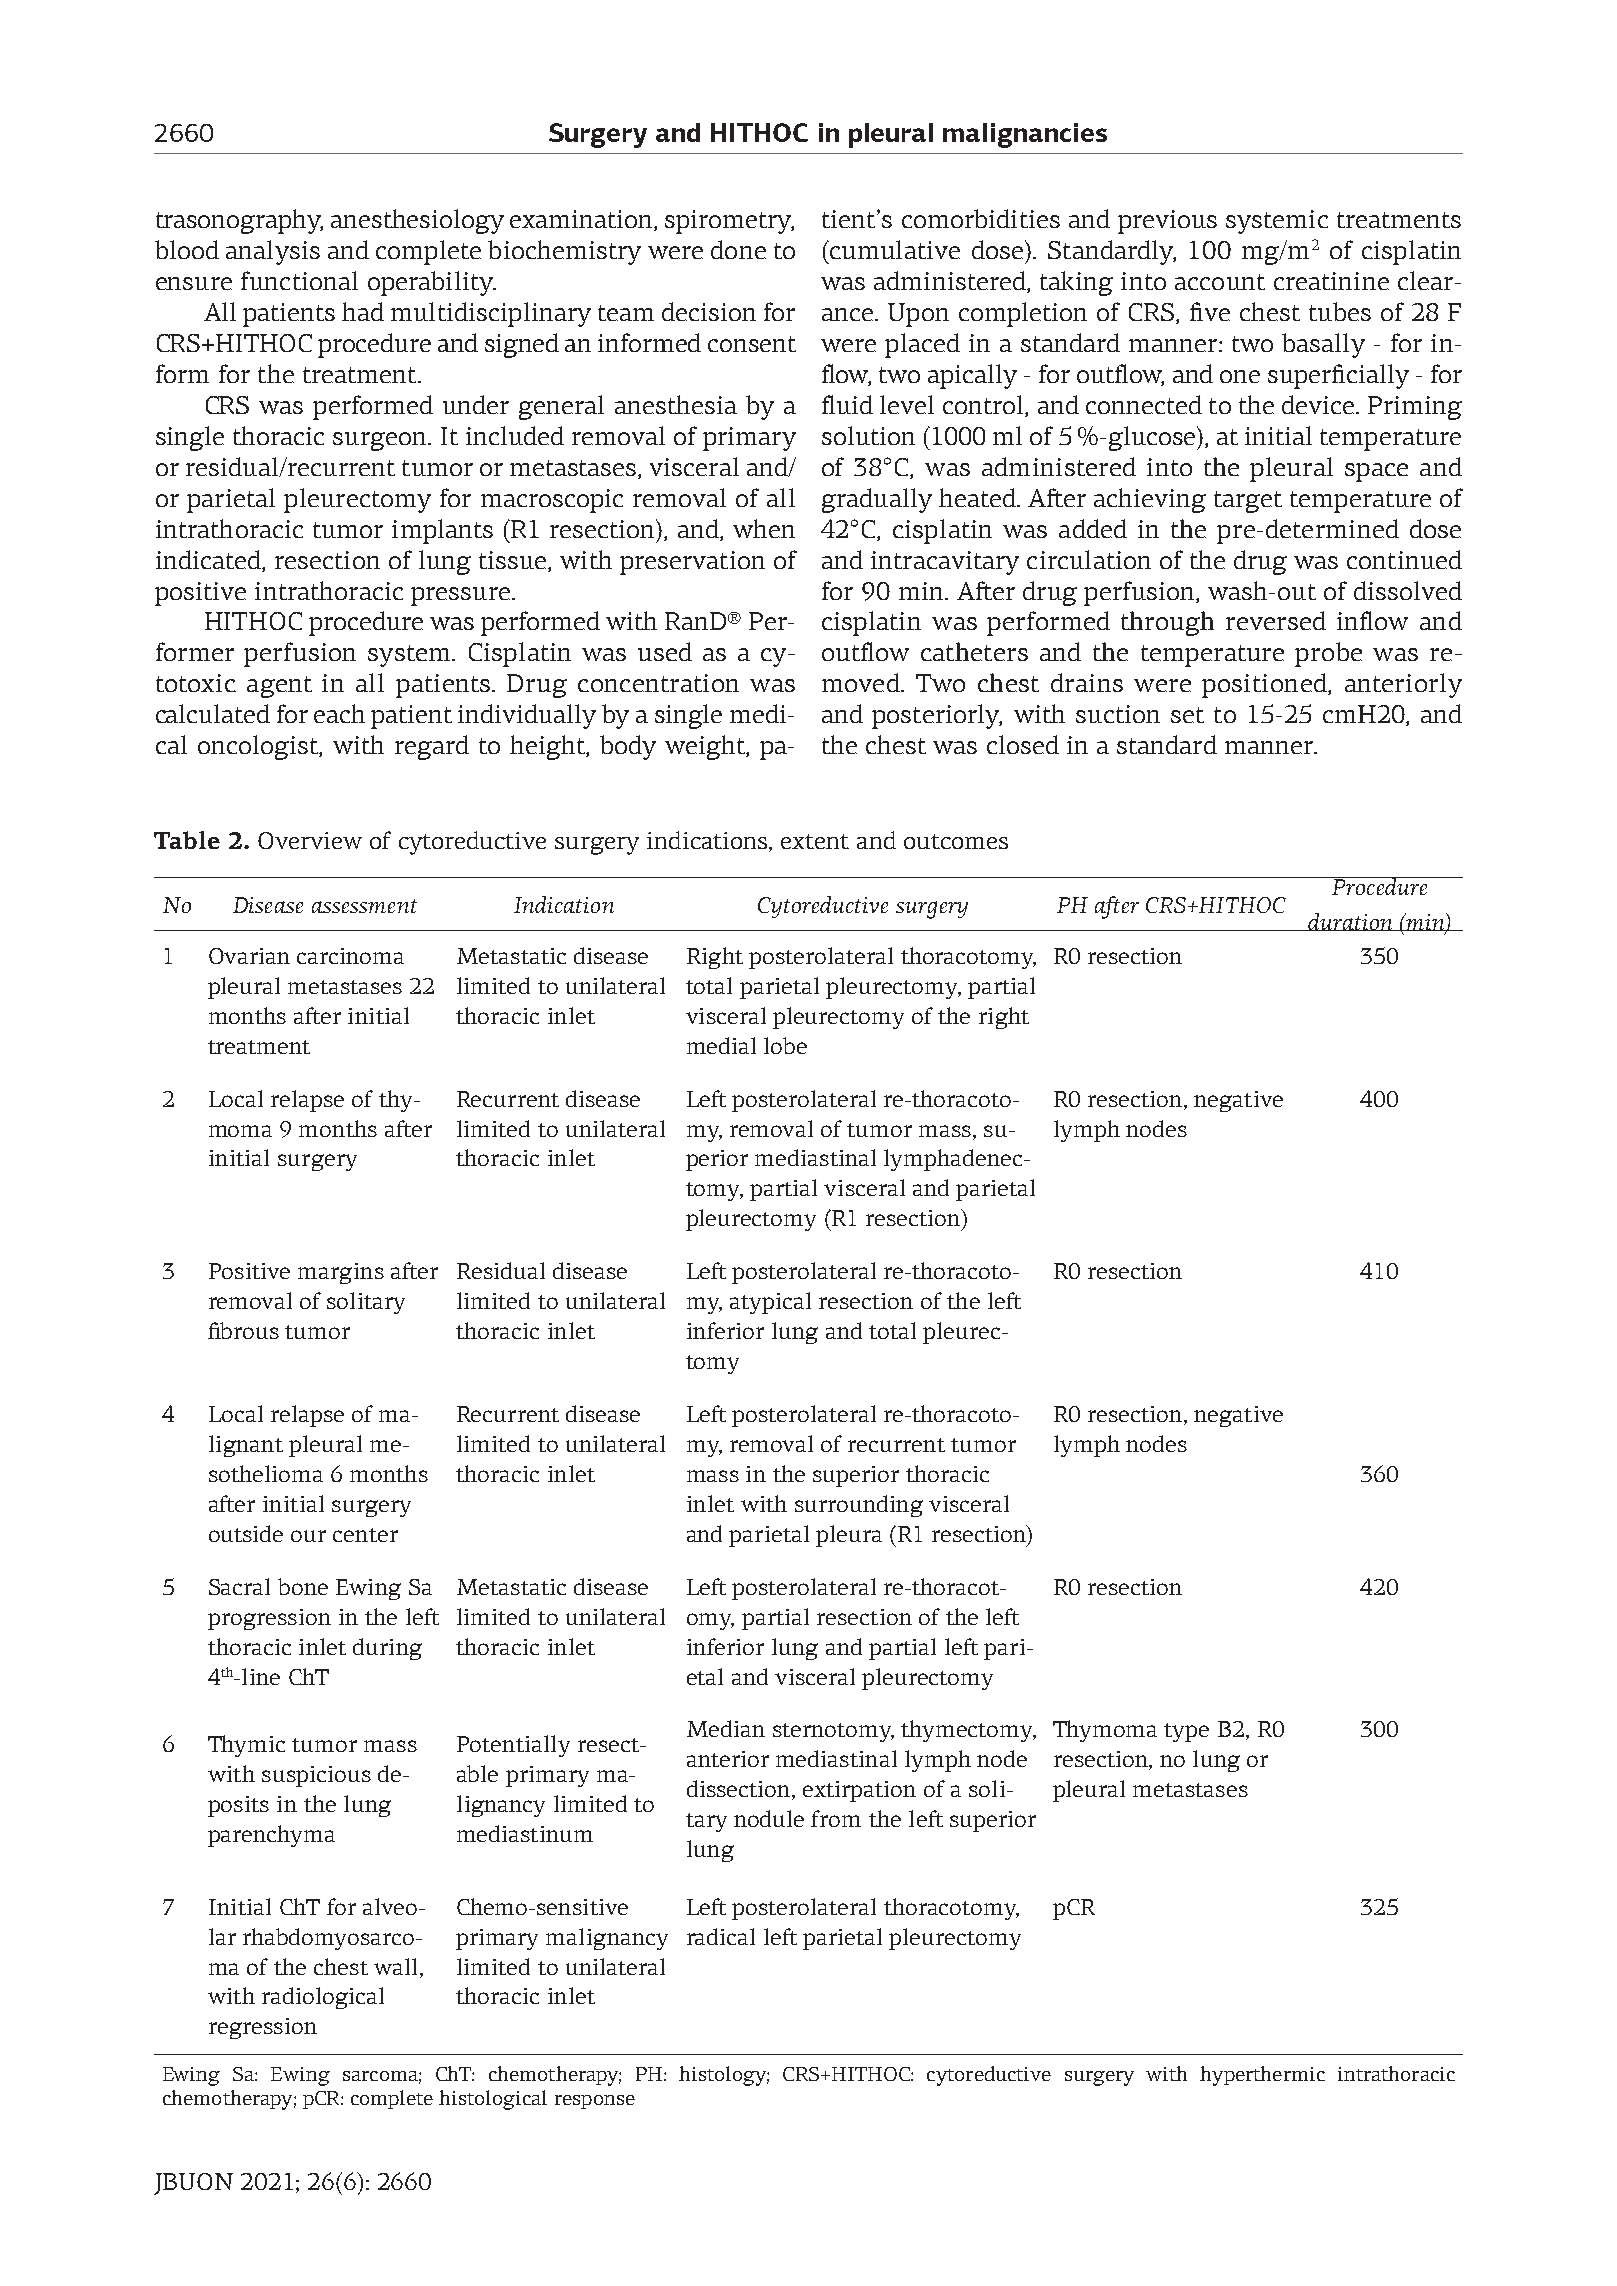 This image has height=2286, width=1617. What do you see at coordinates (323, 1998) in the image?
I see `radiological` at bounding box center [323, 1998].
